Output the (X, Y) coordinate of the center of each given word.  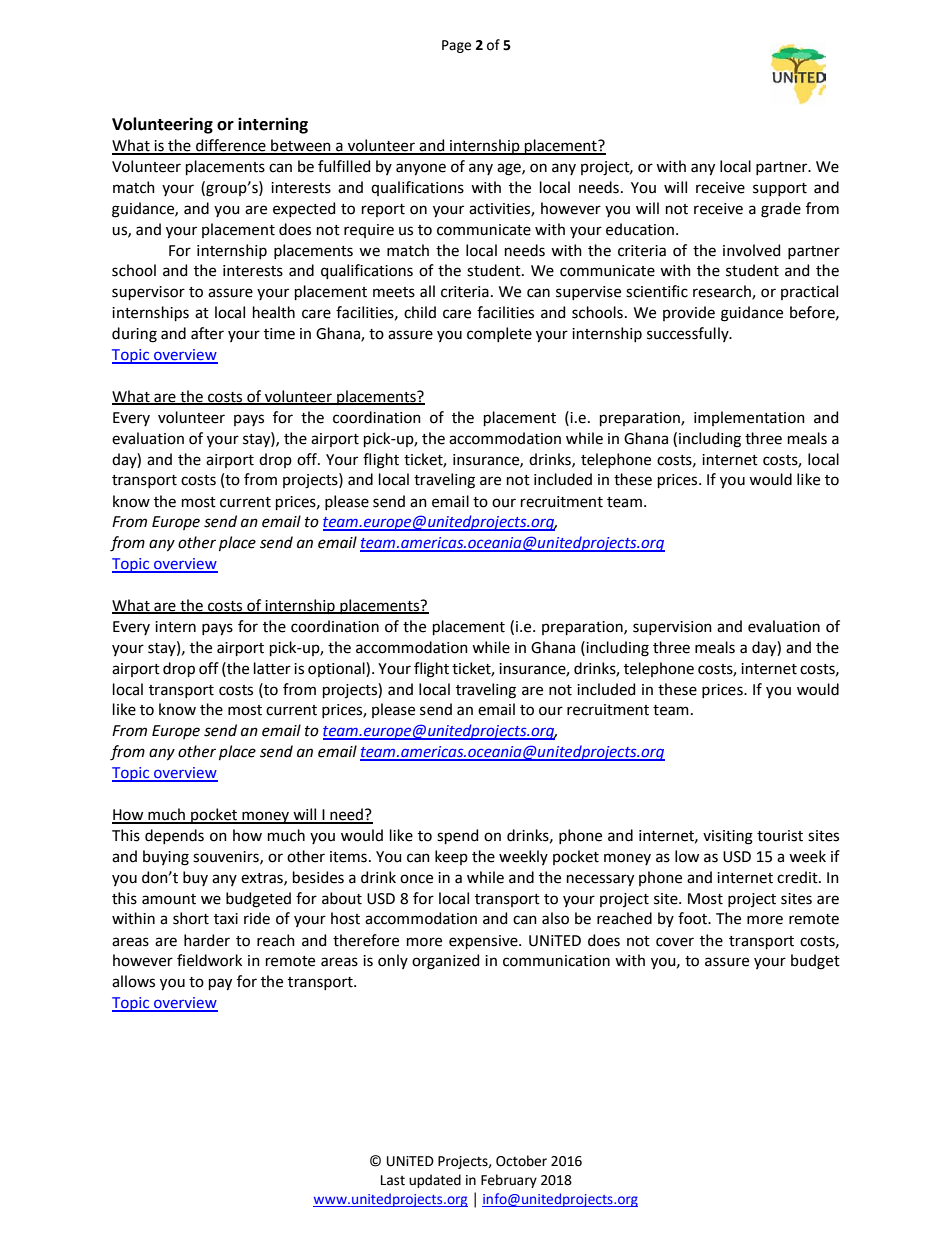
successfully (689, 334)
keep (451, 857)
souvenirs (227, 857)
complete (499, 334)
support (780, 189)
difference (231, 146)
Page (456, 46)
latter (272, 668)
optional (337, 669)
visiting (728, 837)
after (207, 333)
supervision (672, 628)
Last (393, 1180)
